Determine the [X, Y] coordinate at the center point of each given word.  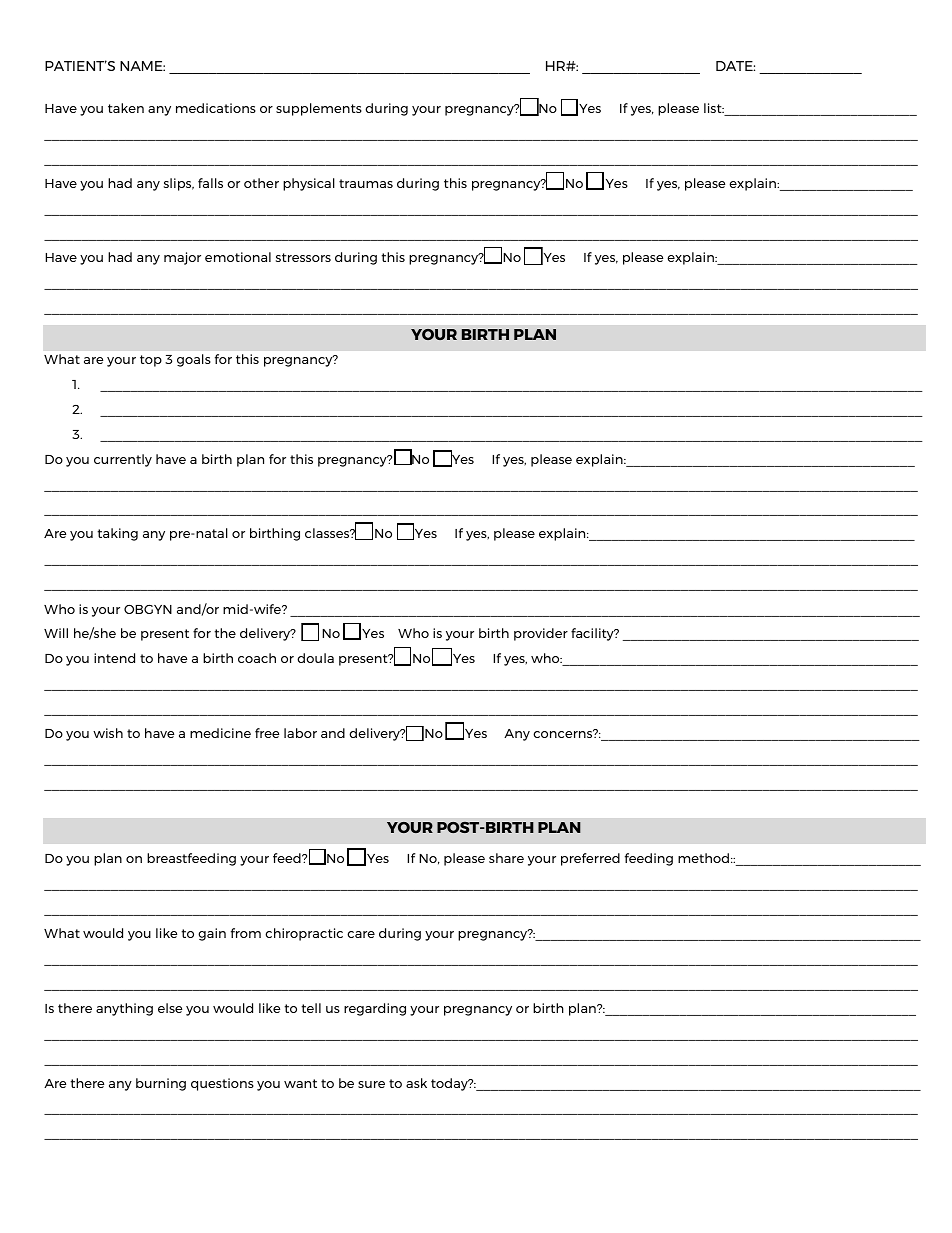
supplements [319, 109]
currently [123, 460]
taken [126, 108]
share [506, 858]
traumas [366, 183]
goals [194, 360]
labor [300, 733]
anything [124, 1009]
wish [108, 733]
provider [541, 634]
